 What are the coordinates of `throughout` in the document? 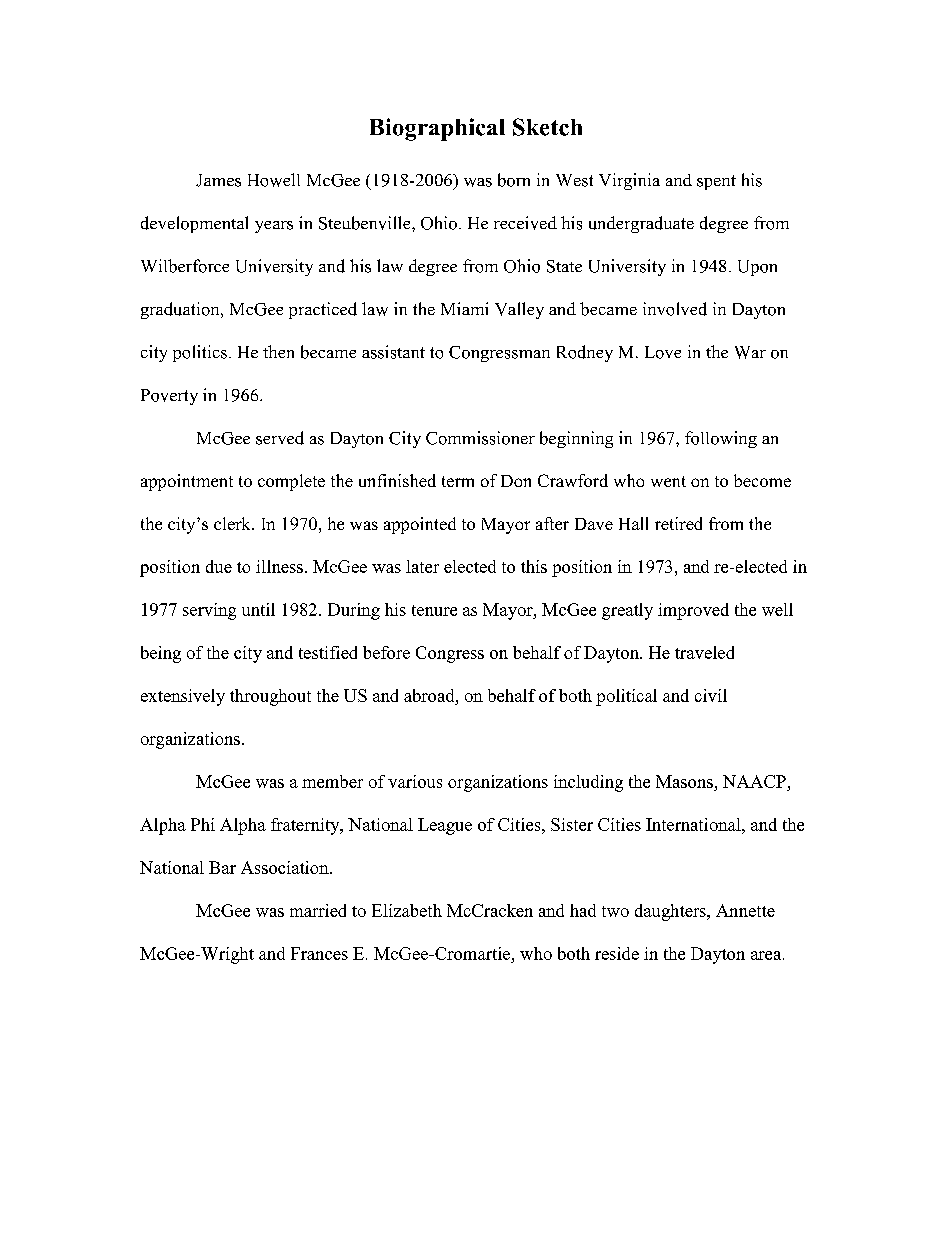 It's located at (270, 697).
